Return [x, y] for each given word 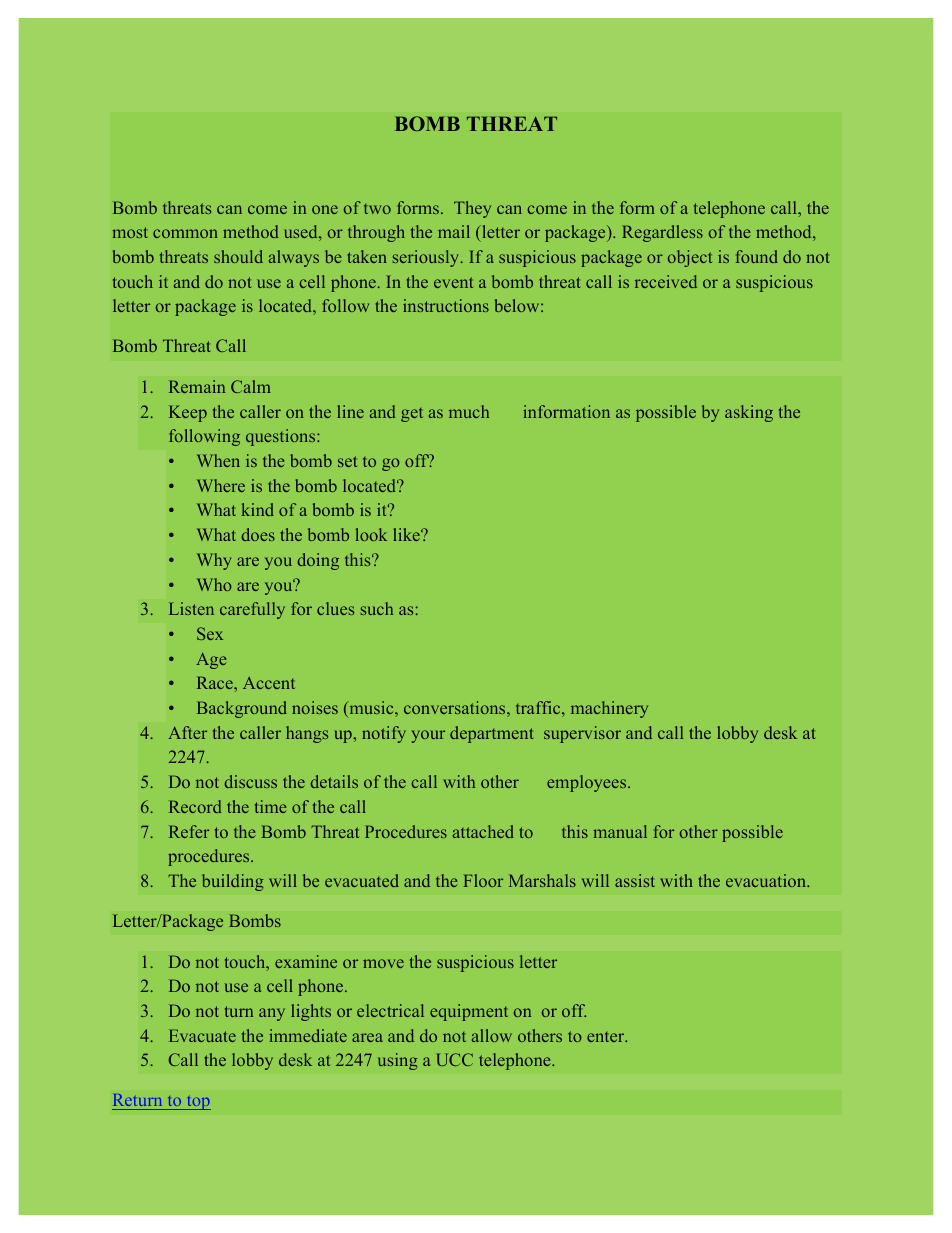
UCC [454, 1059]
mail [454, 231]
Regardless [662, 233]
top [197, 1103]
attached [483, 831]
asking [749, 413]
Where [221, 485]
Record [195, 806]
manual [620, 831]
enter [607, 1037]
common [185, 233]
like [407, 534]
